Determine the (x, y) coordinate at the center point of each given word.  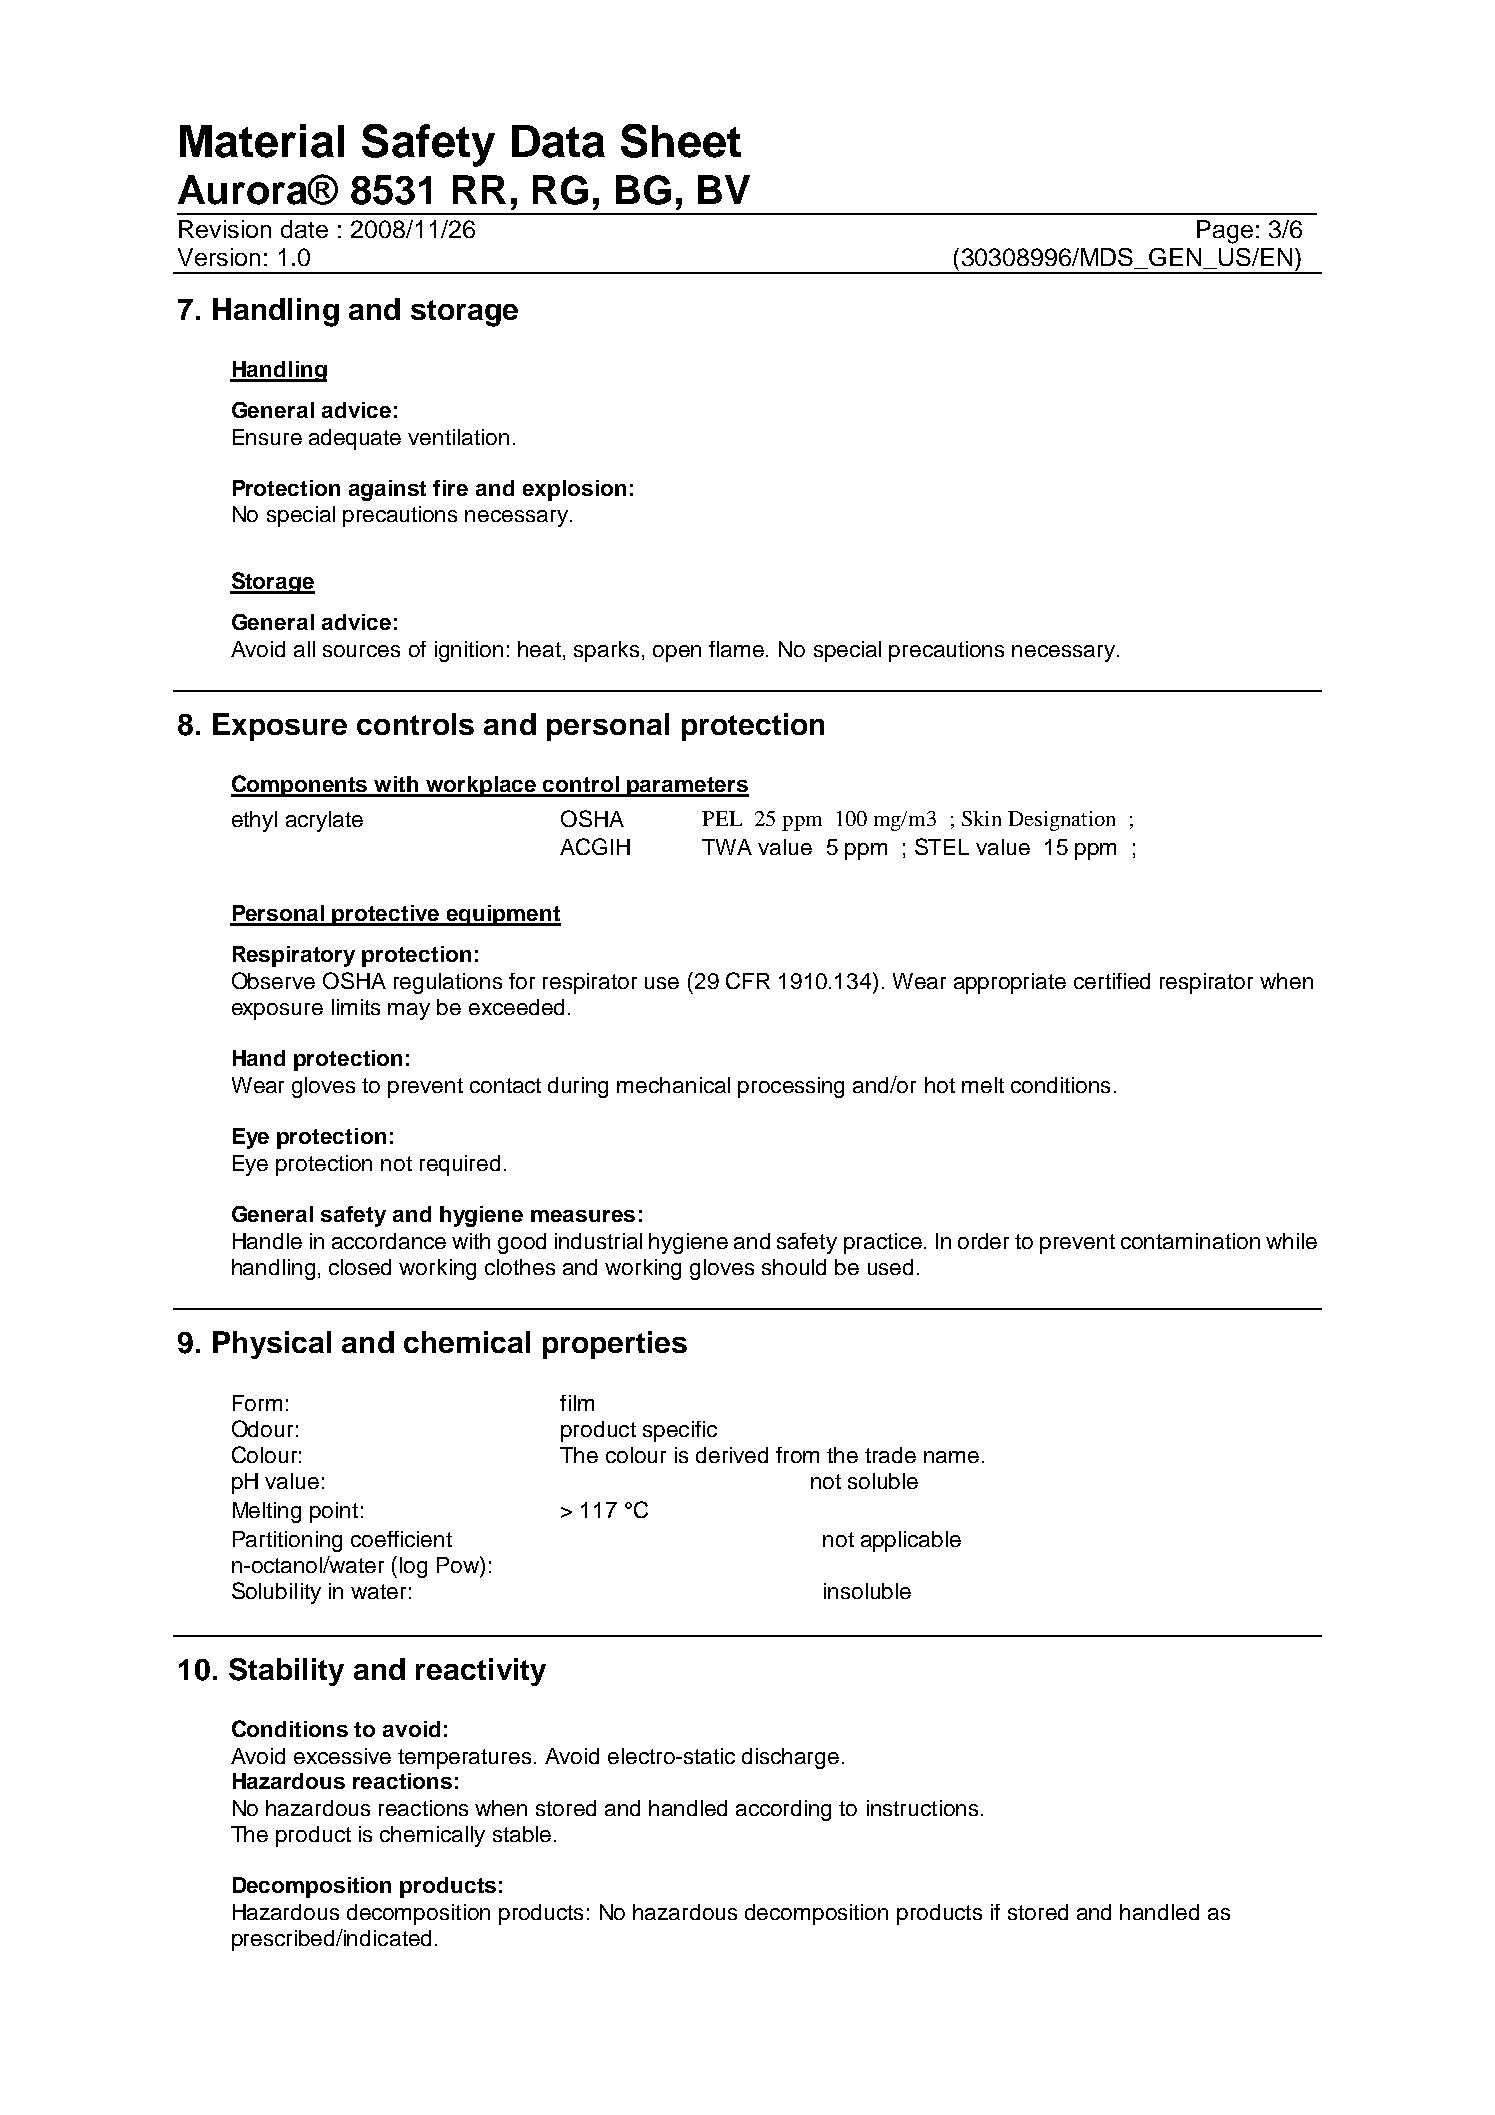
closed (360, 1267)
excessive (342, 1756)
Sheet (681, 141)
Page (1225, 232)
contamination (1190, 1241)
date (304, 229)
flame (736, 649)
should (794, 1267)
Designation (1061, 821)
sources (361, 651)
